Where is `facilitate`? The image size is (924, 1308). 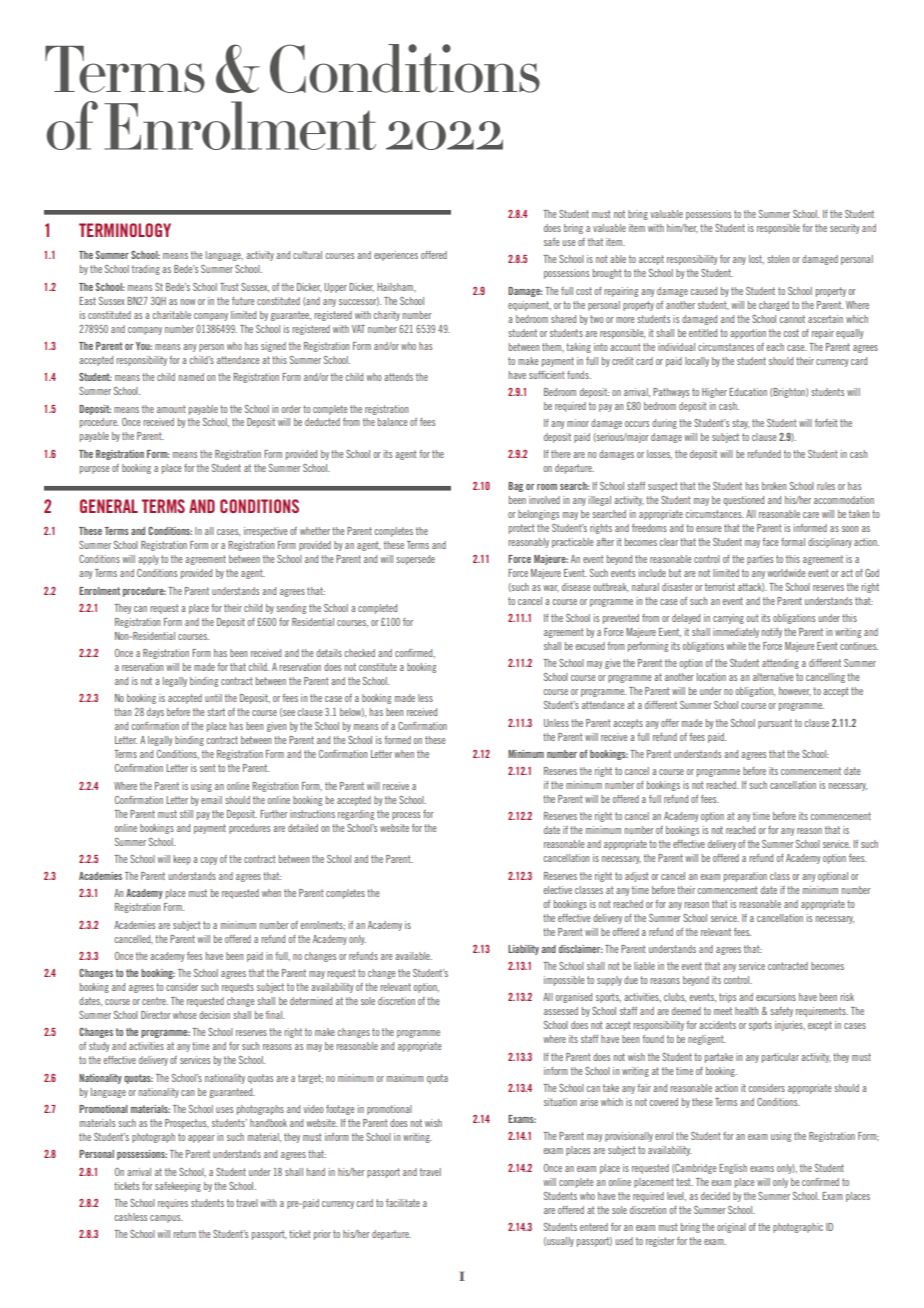 facilitate is located at coordinates (403, 1203).
